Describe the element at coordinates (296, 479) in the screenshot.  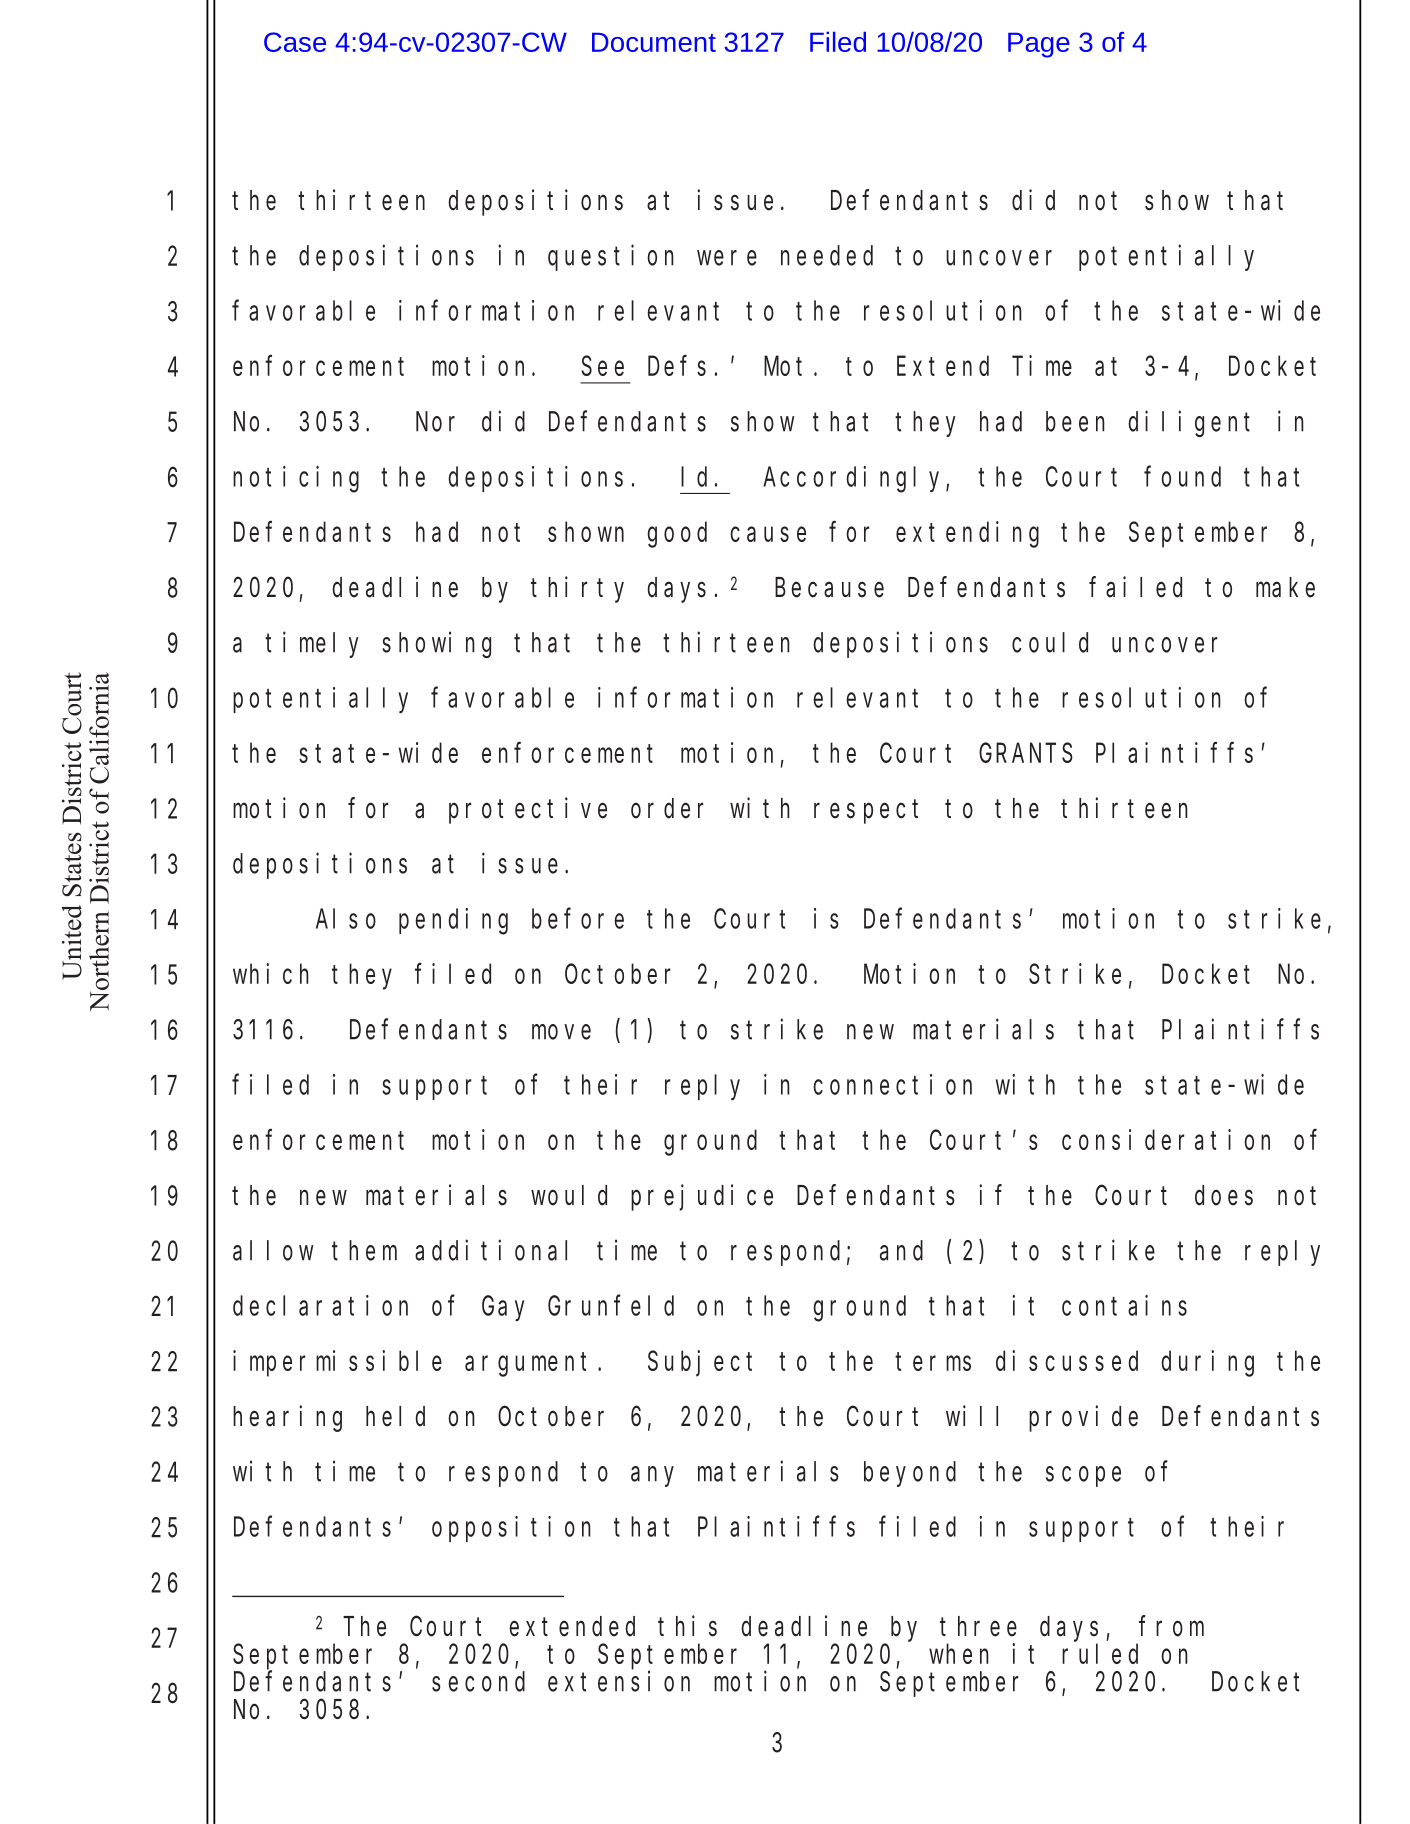
I see `noticing` at that location.
